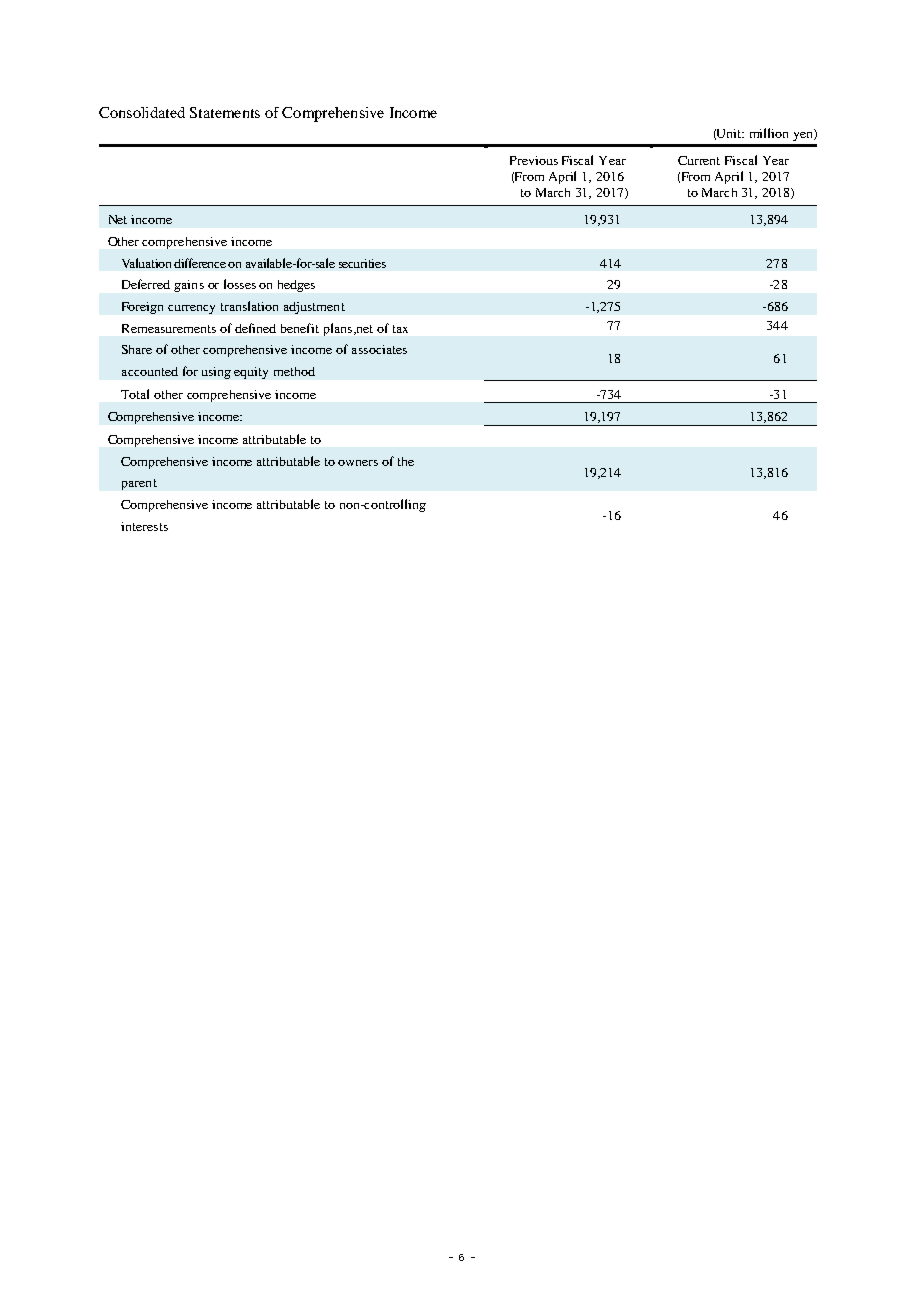 The height and width of the screenshot is (1308, 924). Describe the element at coordinates (191, 309) in the screenshot. I see `currency` at that location.
